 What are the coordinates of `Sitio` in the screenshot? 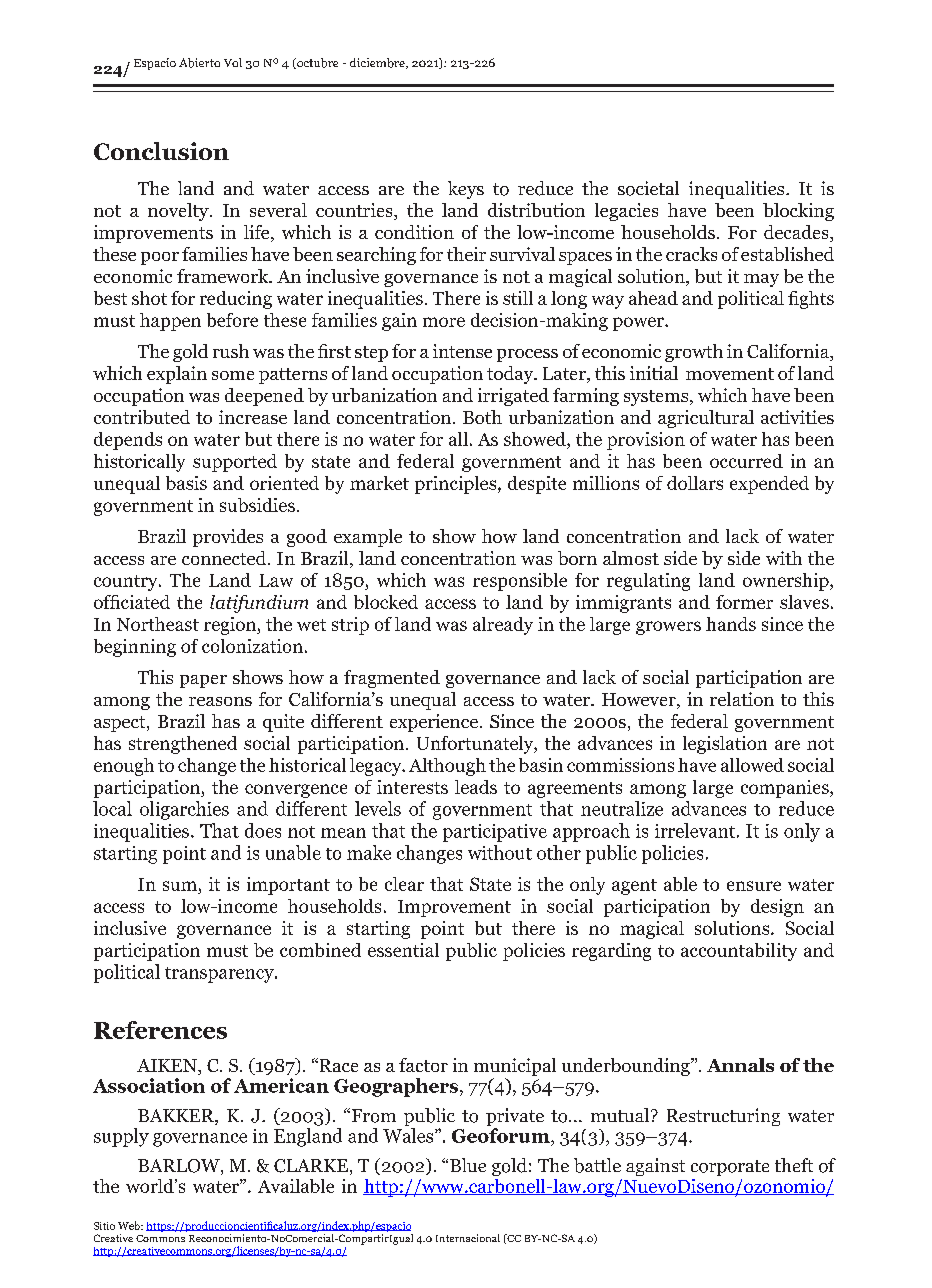 It's located at (104, 1226).
